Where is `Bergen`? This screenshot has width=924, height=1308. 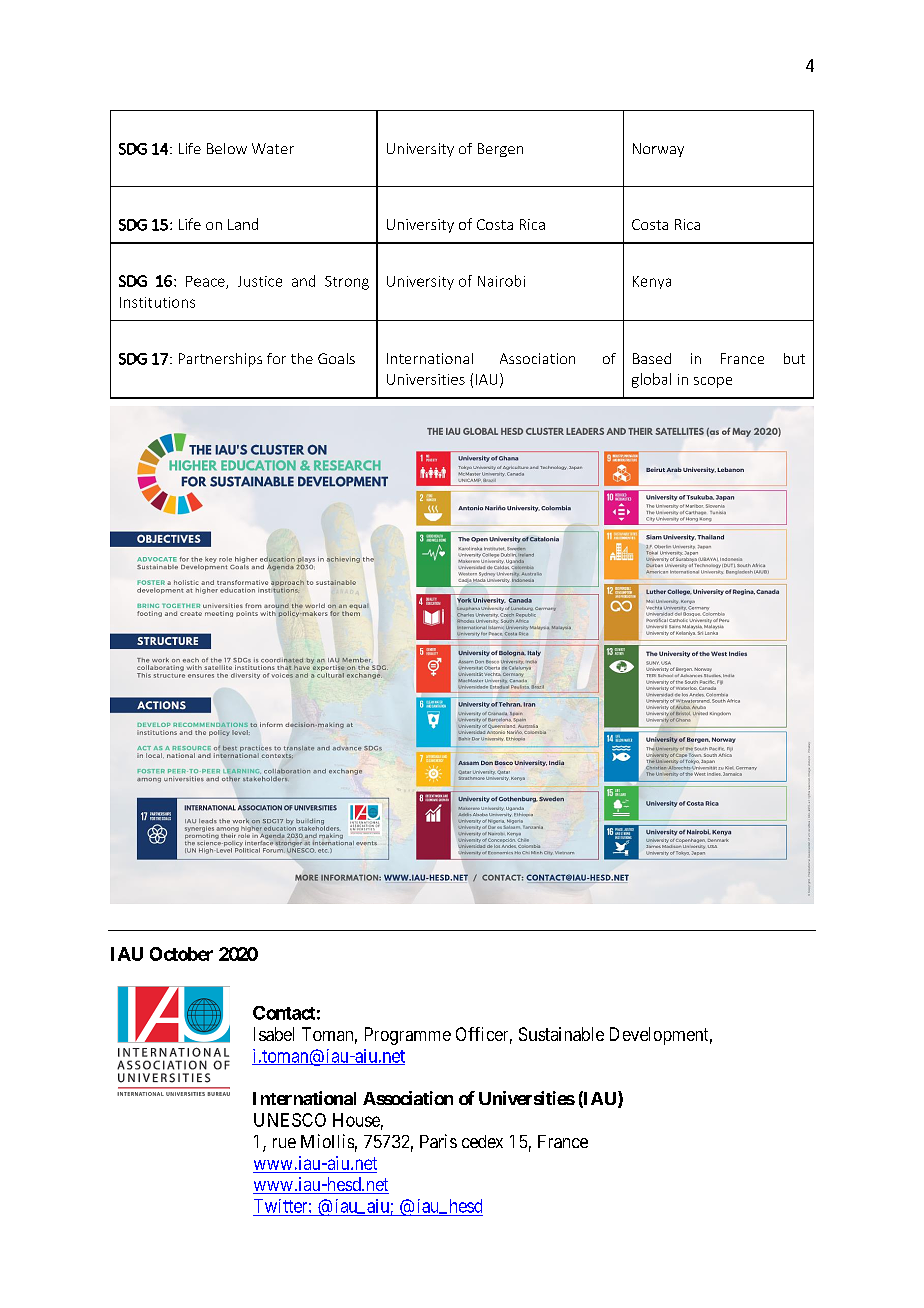
Bergen is located at coordinates (500, 150).
